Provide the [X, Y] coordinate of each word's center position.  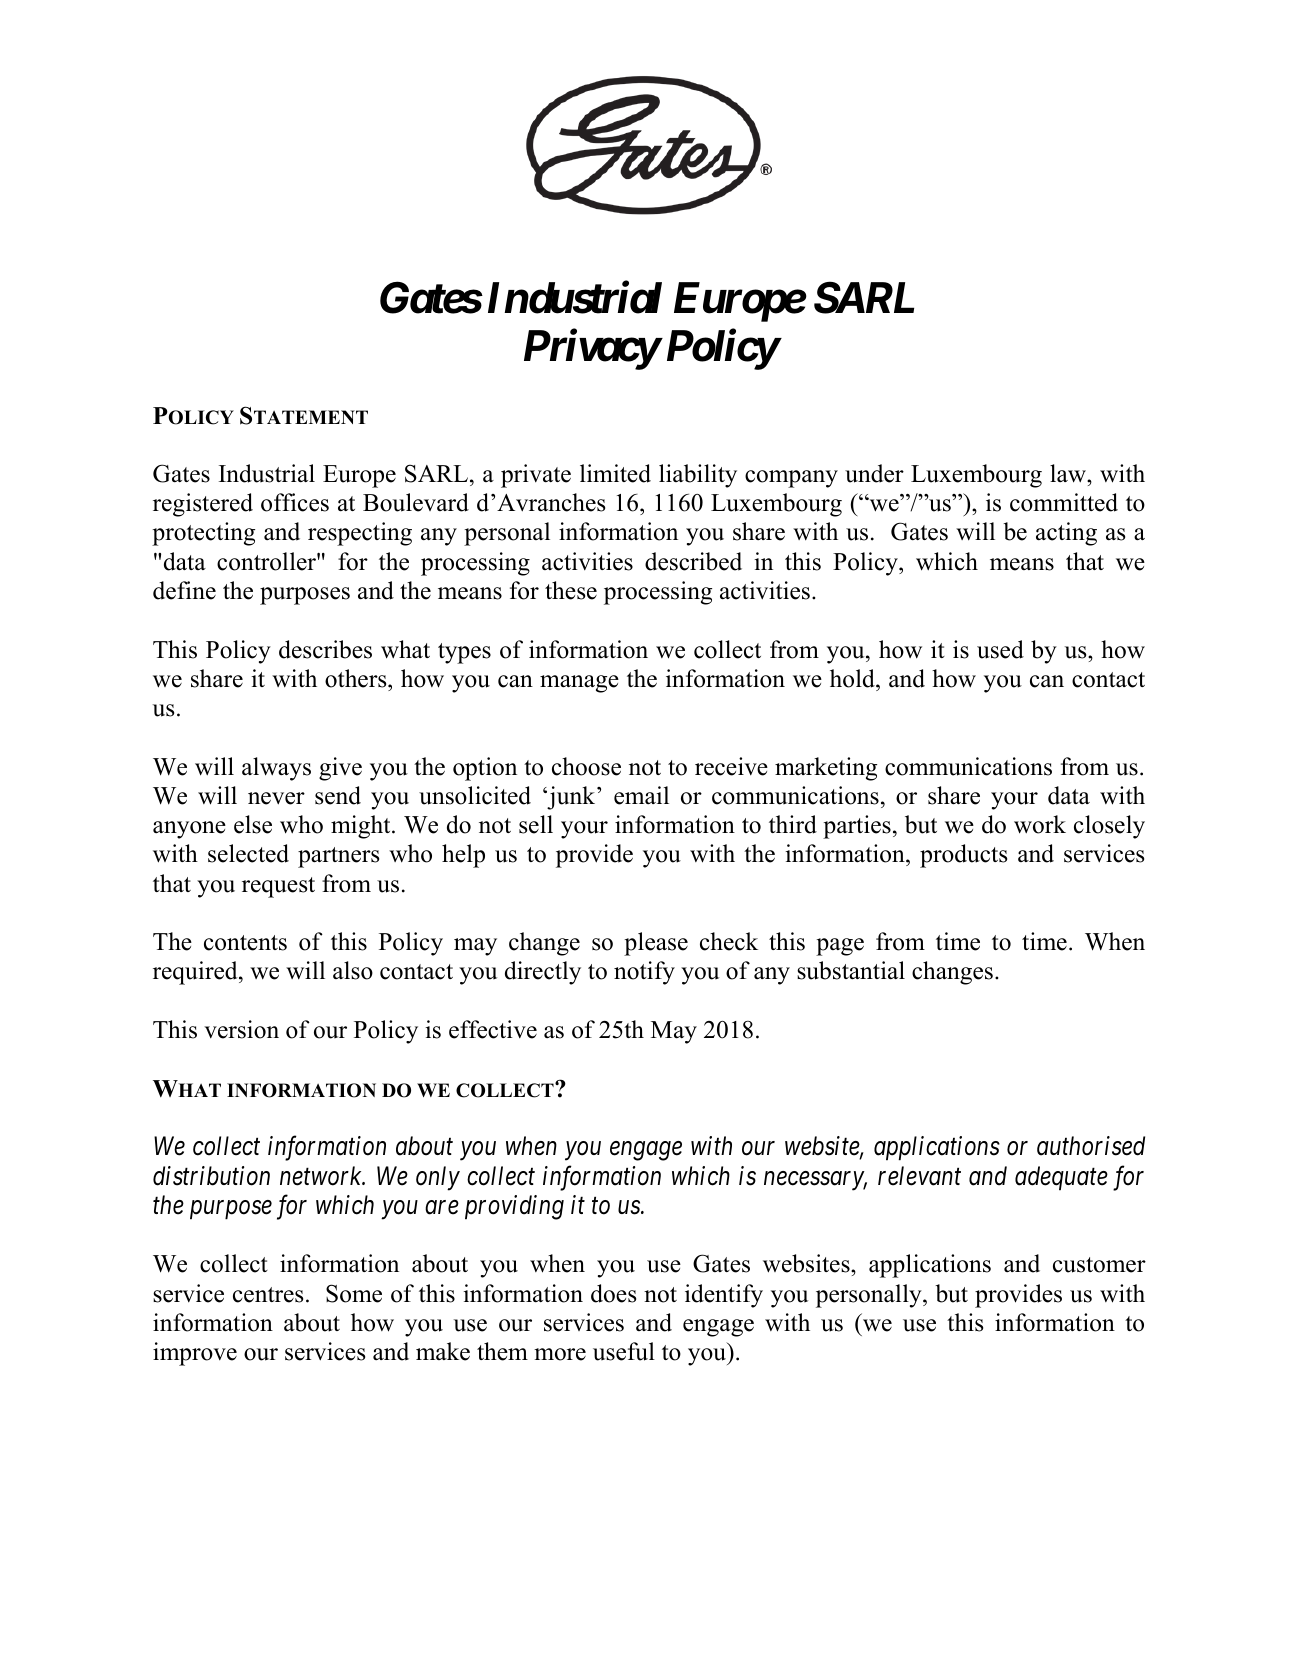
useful [624, 1351]
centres [268, 1295]
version [241, 1029]
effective [493, 1029]
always [276, 769]
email [641, 795]
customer [1099, 1265]
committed [1064, 502]
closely [1109, 827]
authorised [1091, 1146]
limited [615, 473]
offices [295, 502]
